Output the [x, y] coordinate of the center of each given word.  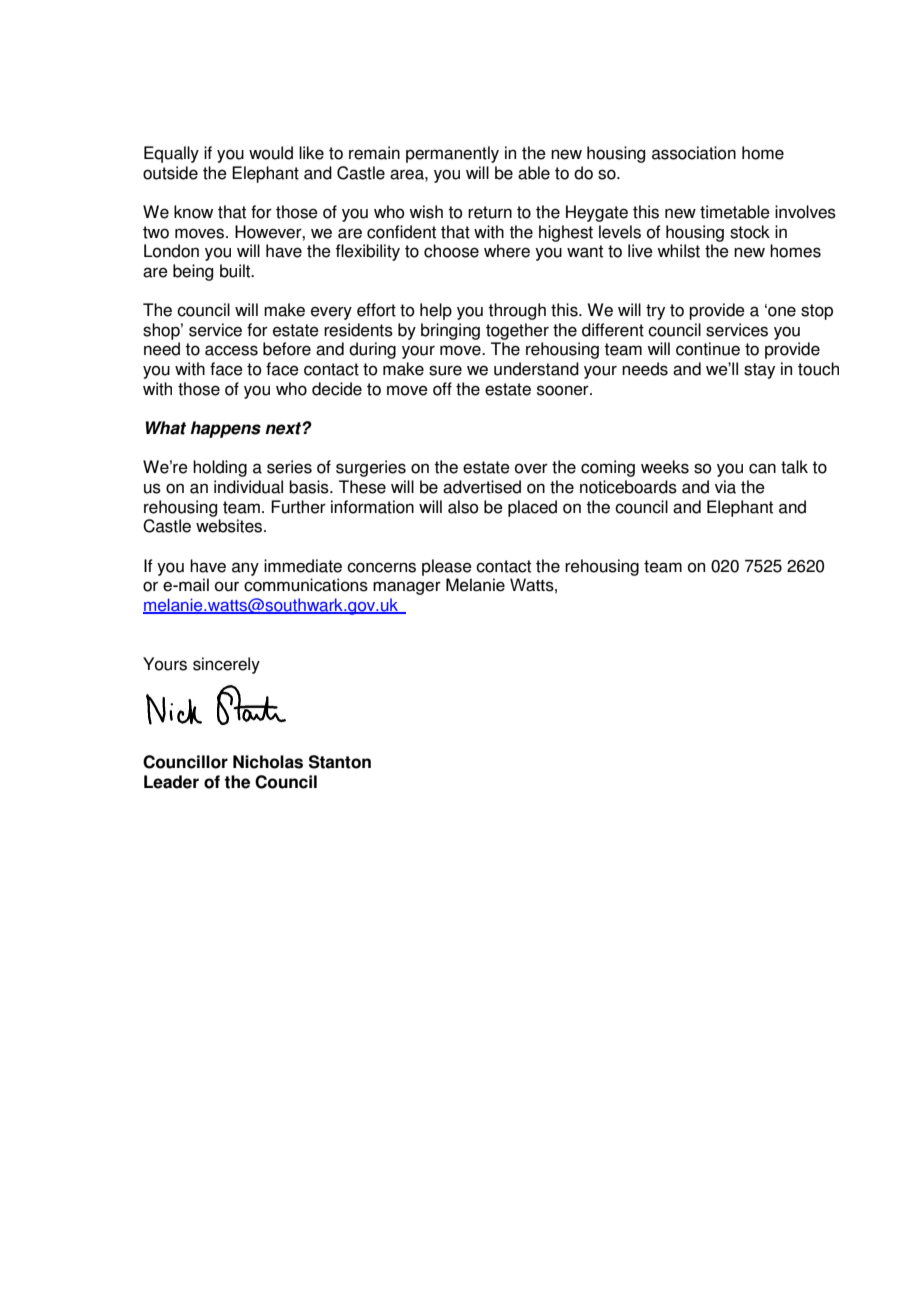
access [231, 350]
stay [759, 371]
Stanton [340, 762]
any [245, 569]
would [271, 153]
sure [445, 370]
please [447, 567]
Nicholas [268, 762]
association [694, 153]
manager [407, 588]
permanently [452, 154]
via [725, 487]
